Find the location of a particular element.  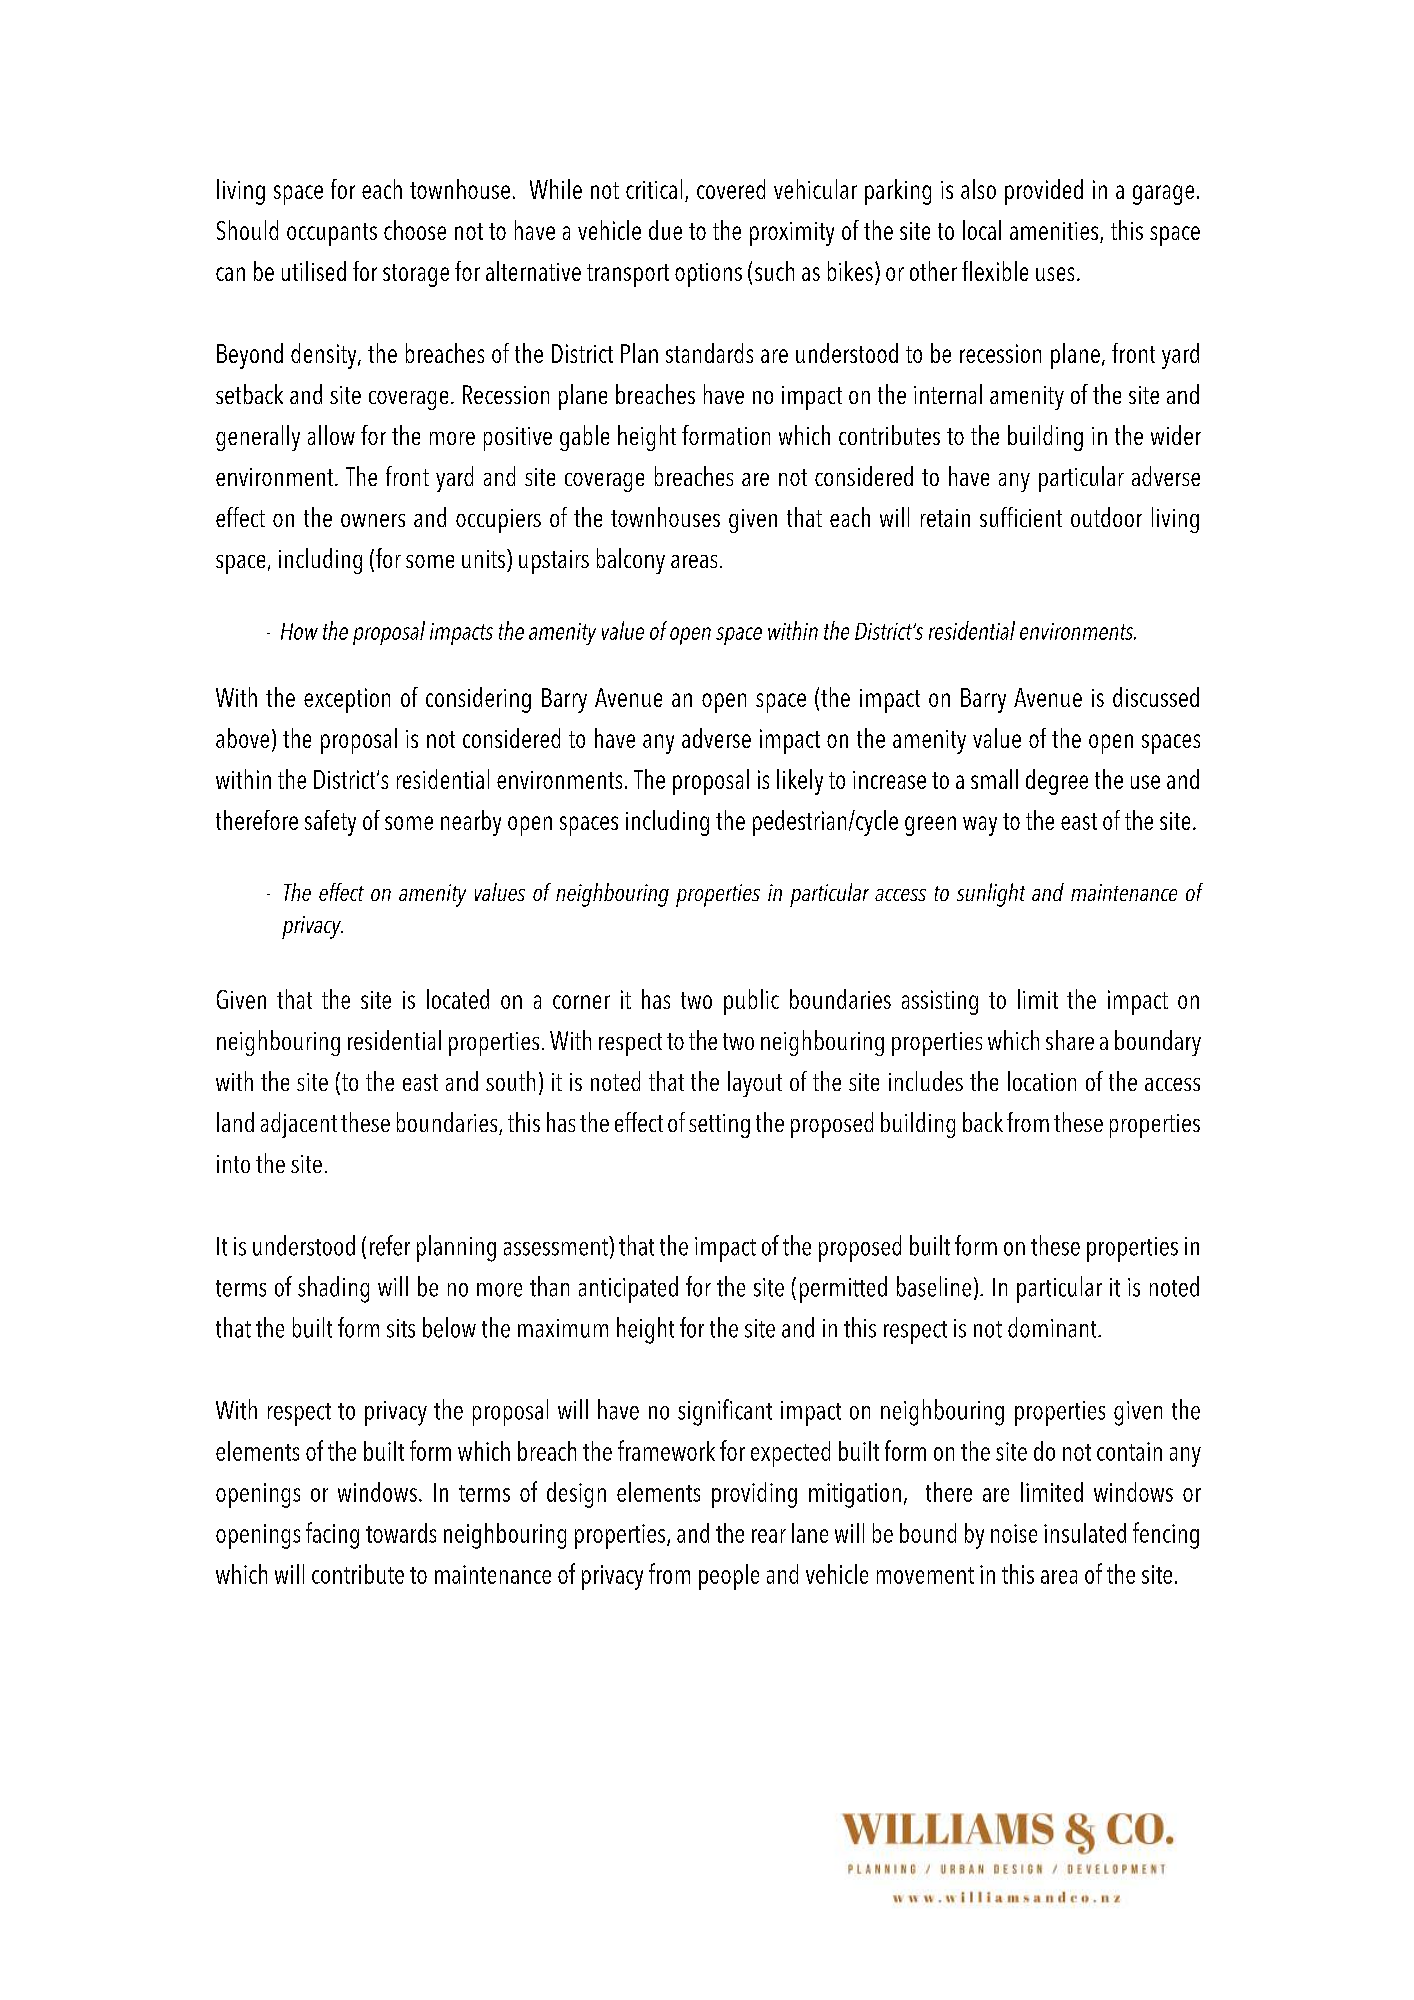

facing is located at coordinates (332, 1535).
